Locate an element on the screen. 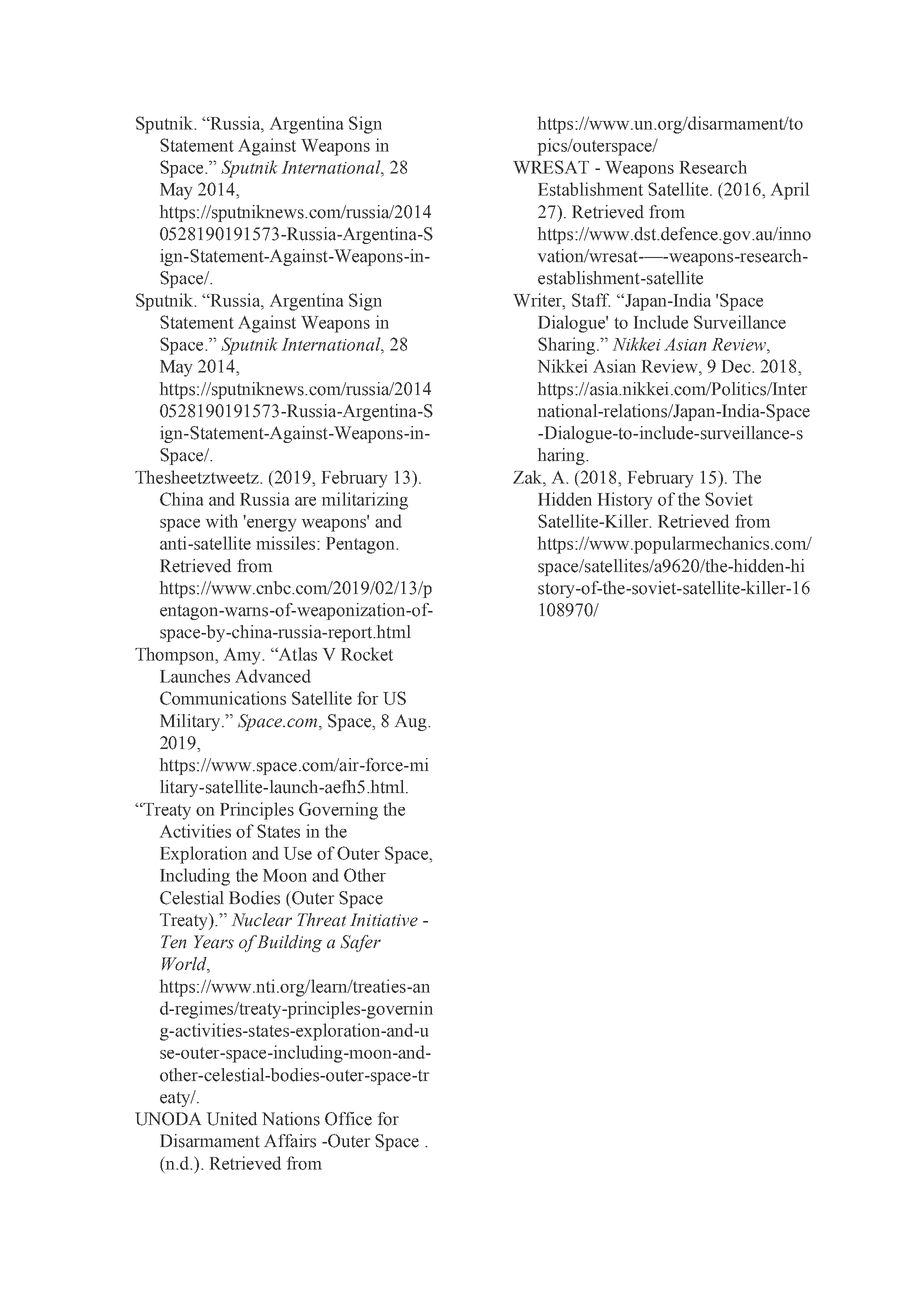 The width and height of the screenshot is (924, 1308). Dec is located at coordinates (737, 366).
